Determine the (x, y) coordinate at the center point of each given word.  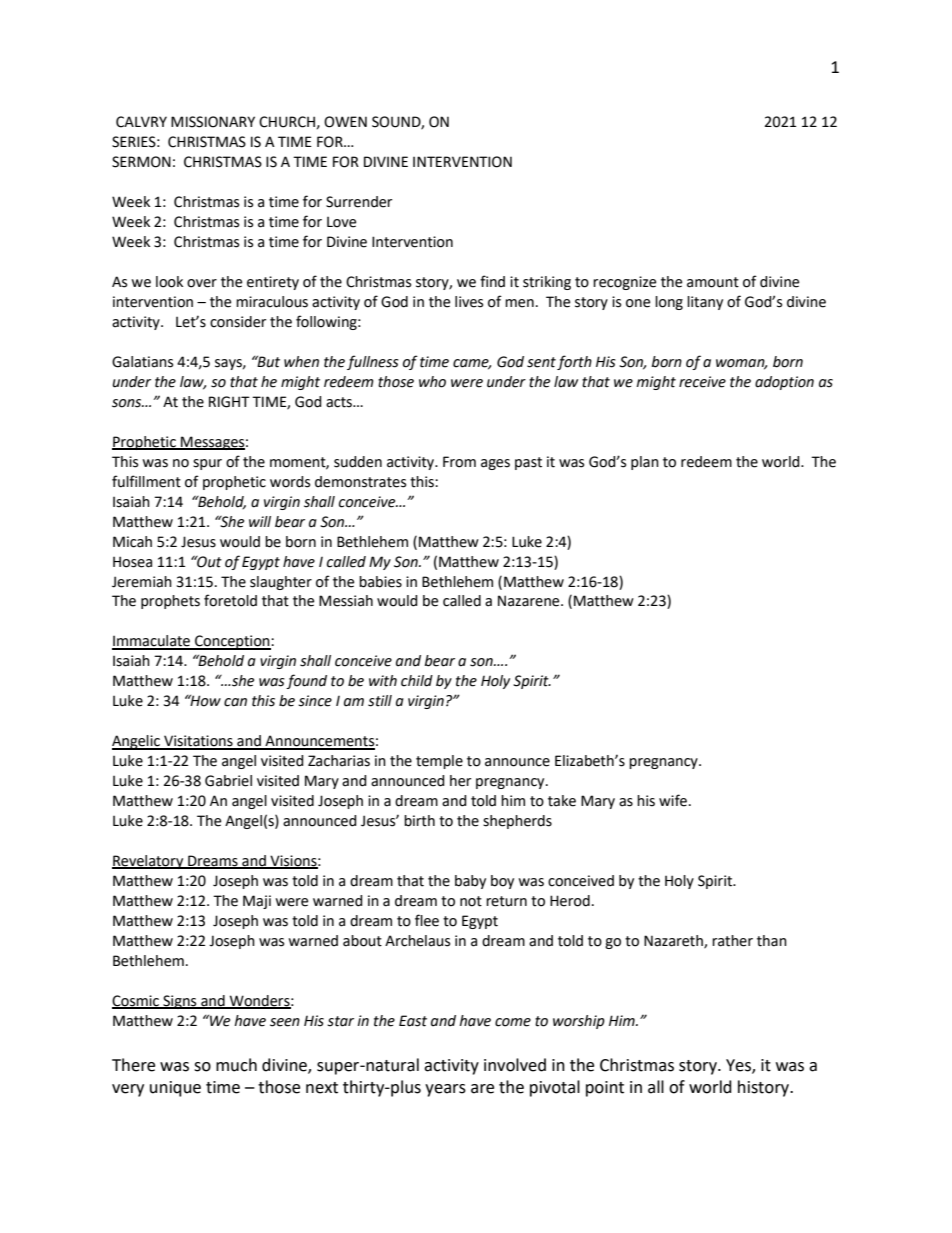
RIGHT (229, 402)
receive (702, 382)
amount (713, 282)
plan (645, 463)
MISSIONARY (213, 122)
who (432, 382)
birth (419, 821)
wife (673, 800)
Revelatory (149, 862)
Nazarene (530, 601)
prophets (170, 602)
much (236, 1065)
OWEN (345, 122)
